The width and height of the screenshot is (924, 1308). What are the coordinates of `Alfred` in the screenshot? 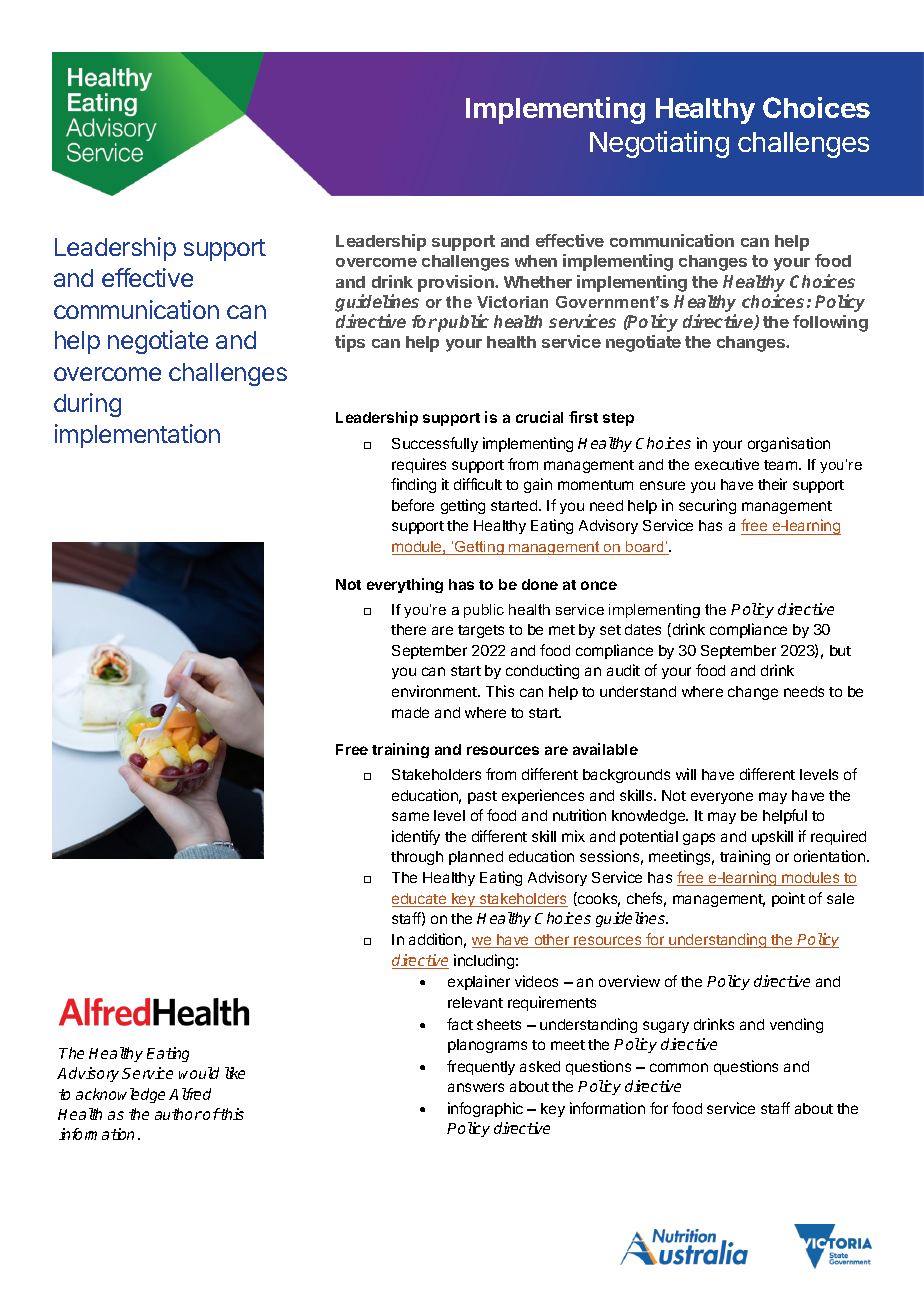 It's located at (190, 1094).
